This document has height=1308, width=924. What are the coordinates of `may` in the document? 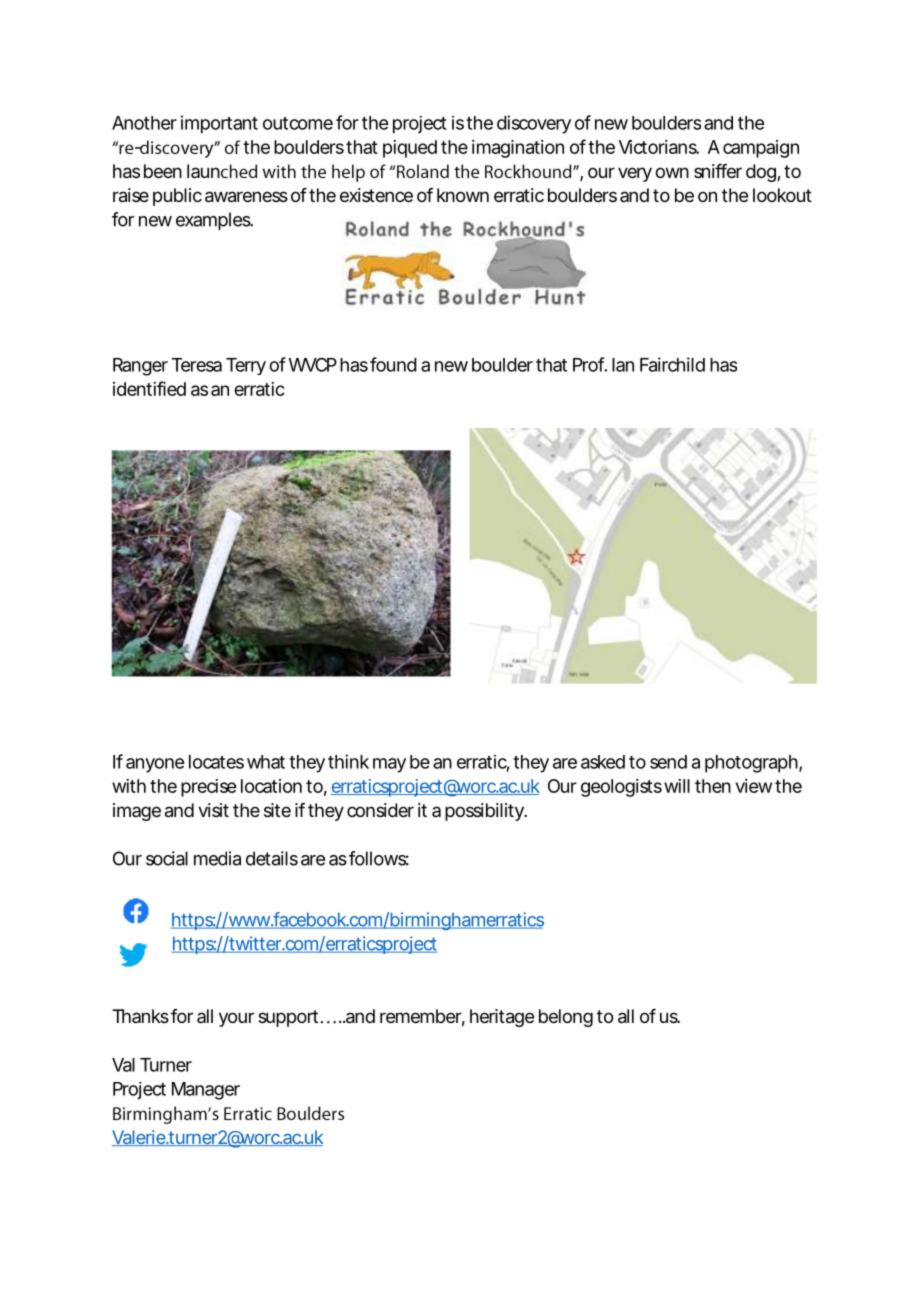 It's located at (389, 765).
